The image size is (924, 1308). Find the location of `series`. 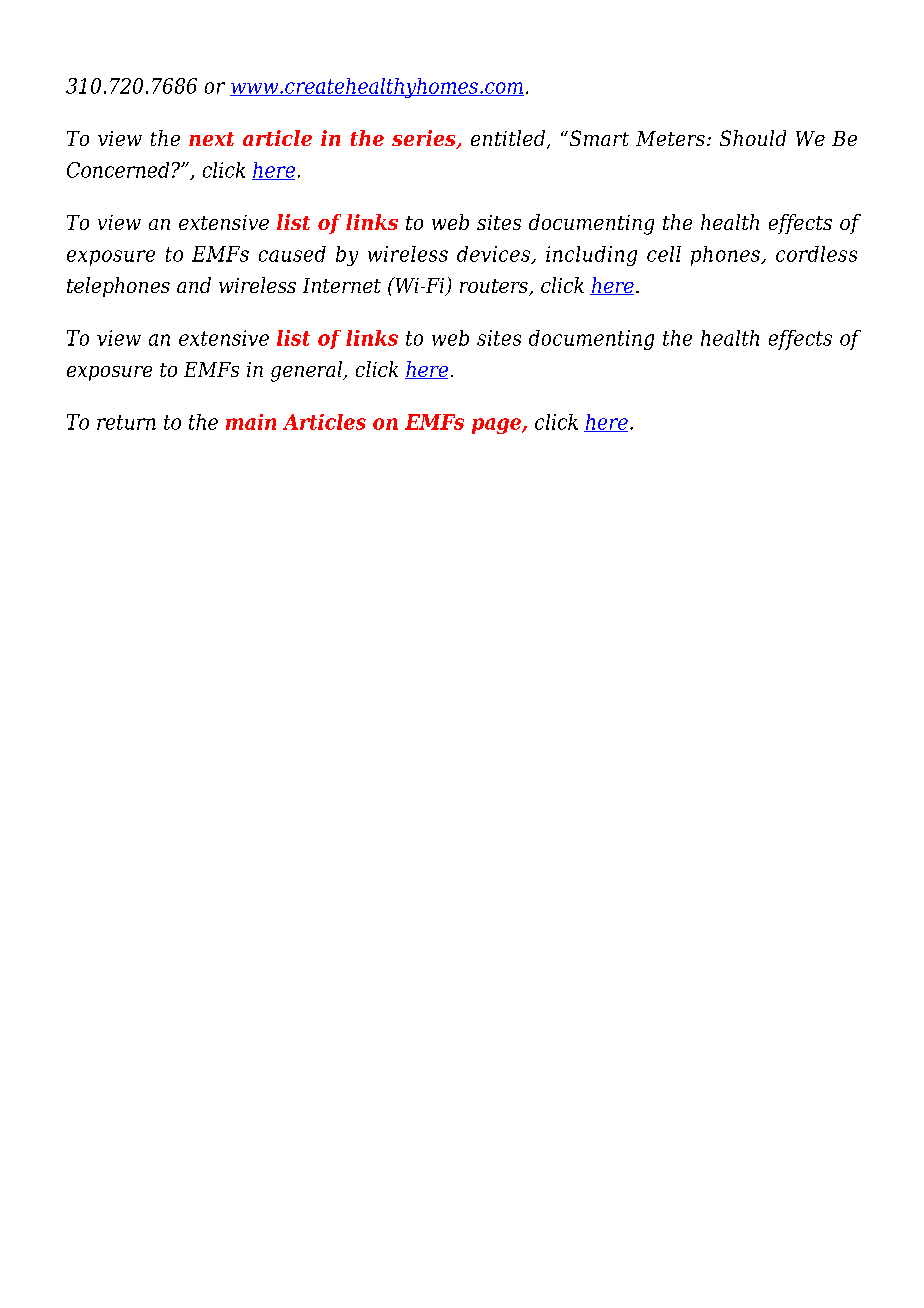

series is located at coordinates (425, 139).
